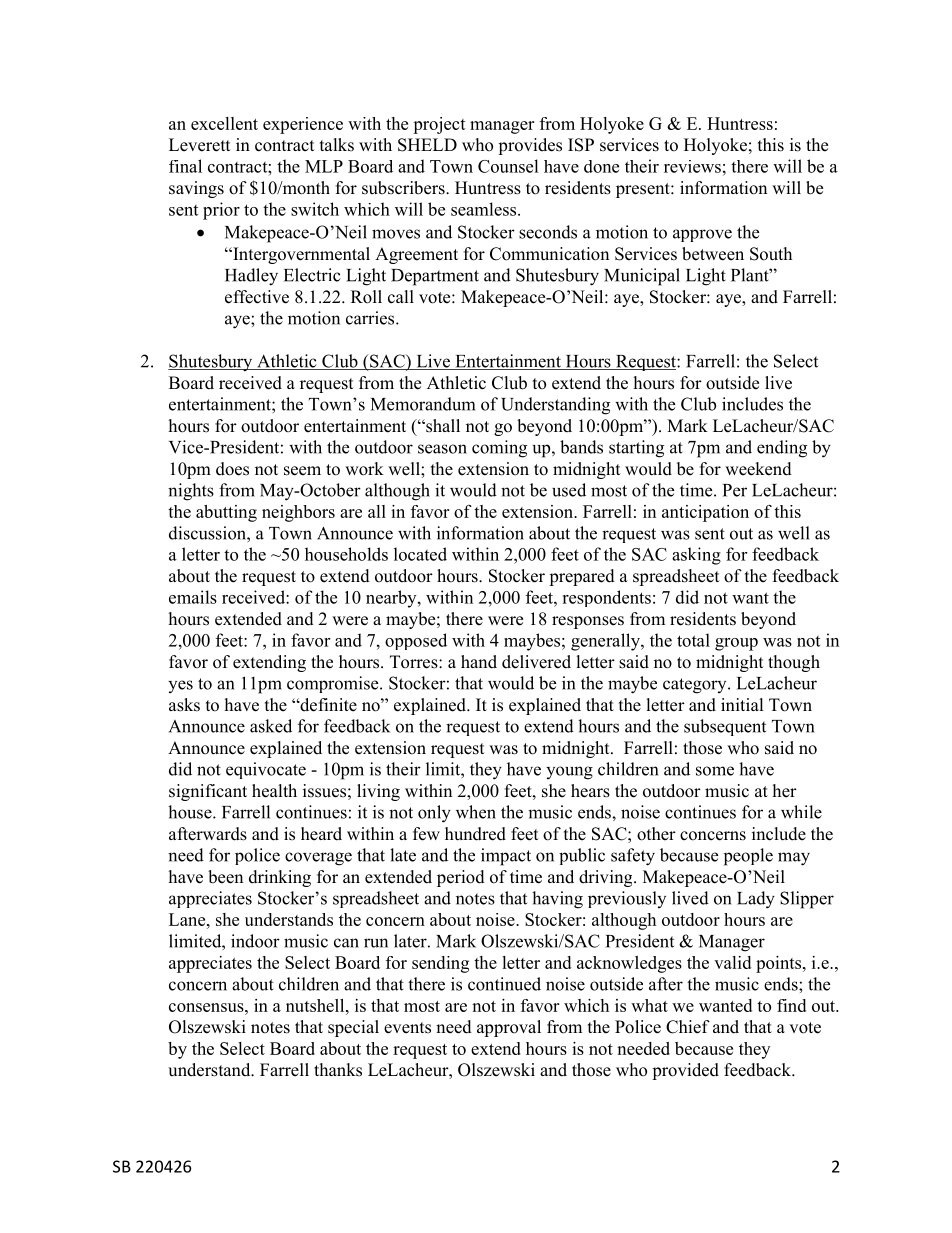  Describe the element at coordinates (479, 662) in the screenshot. I see `hand` at that location.
